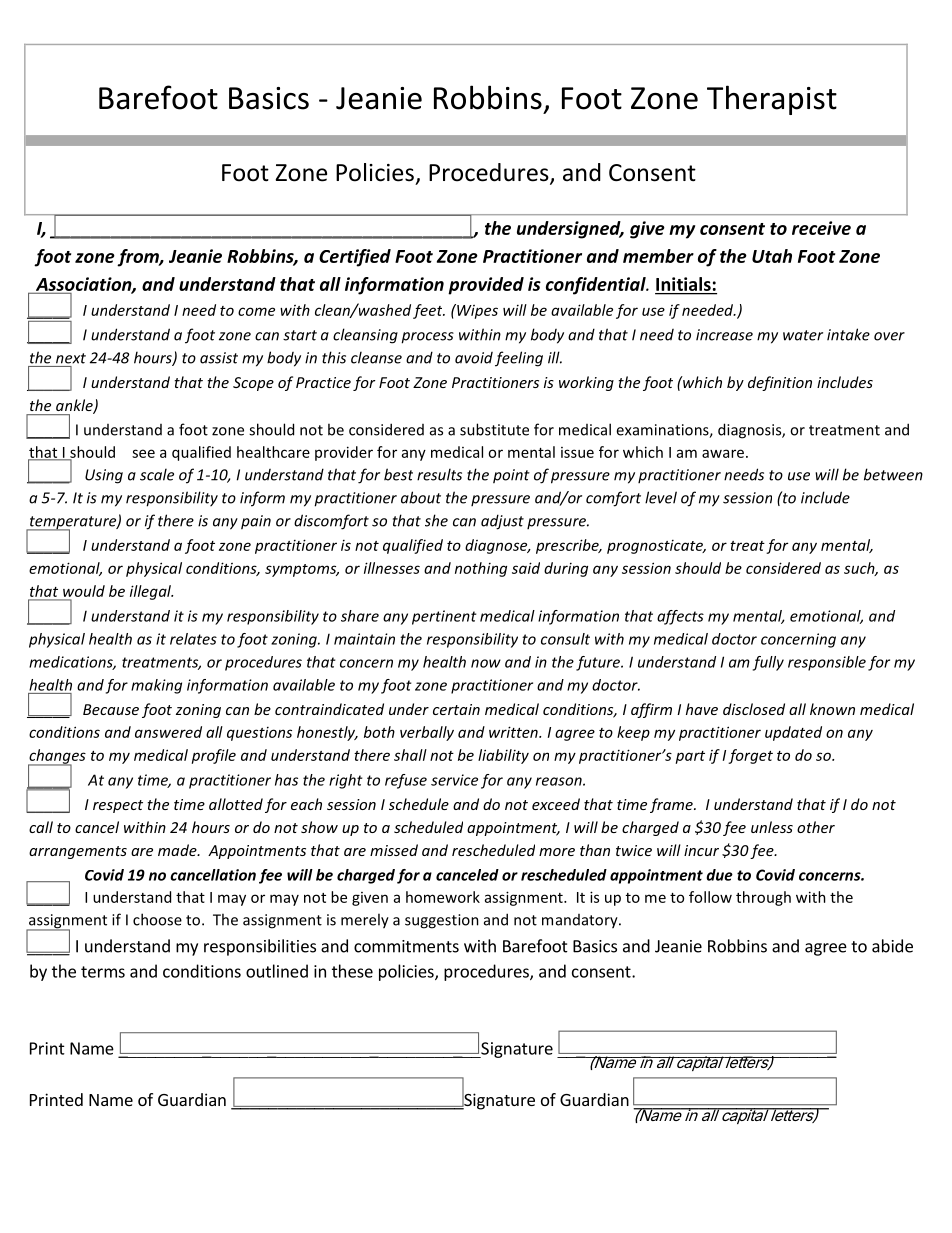  I want to click on Therapist, so click(772, 100).
